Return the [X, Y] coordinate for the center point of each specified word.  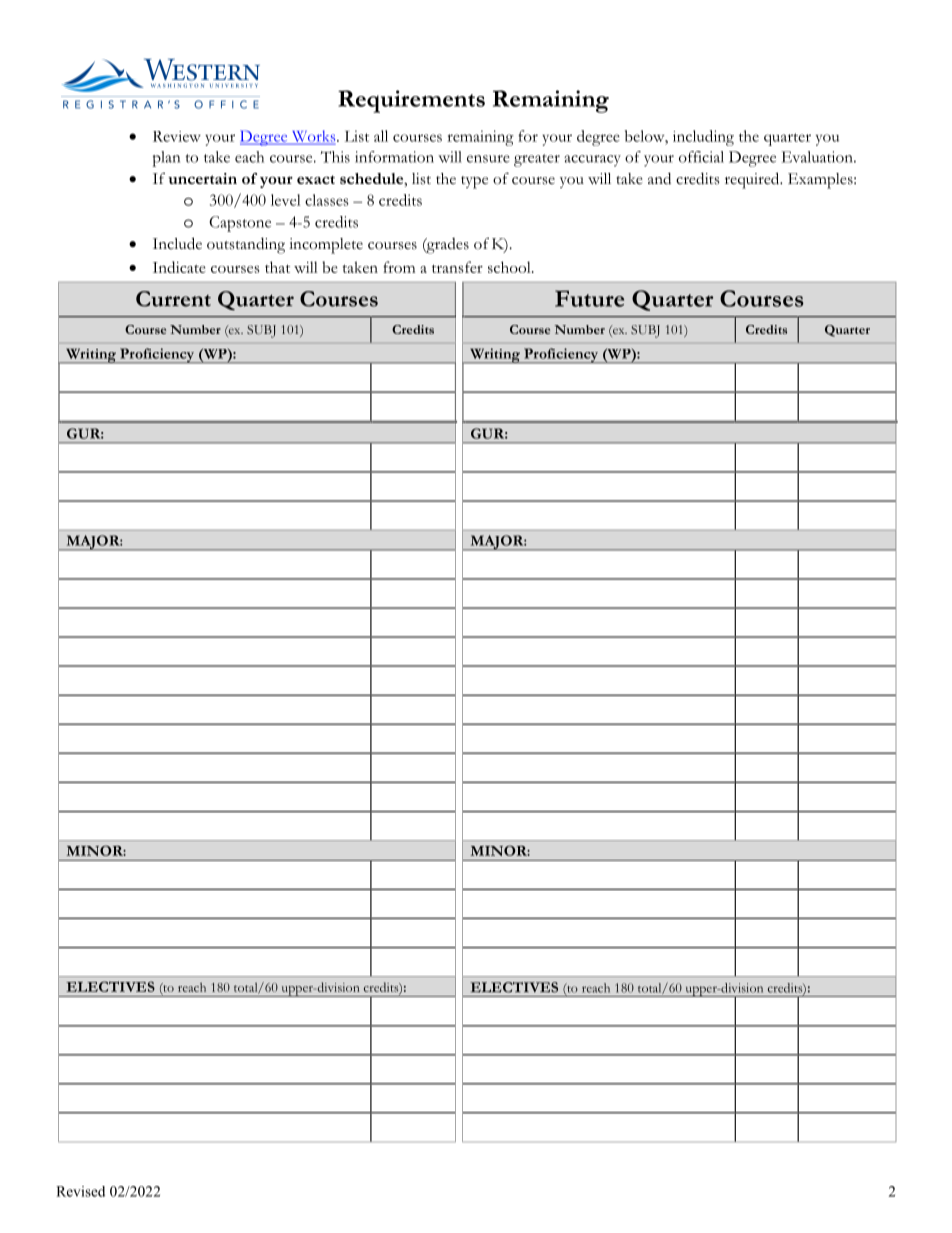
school [510, 267]
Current [173, 299]
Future [589, 298]
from [399, 267]
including [703, 138]
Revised [80, 1191]
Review [177, 136]
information [394, 157]
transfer [457, 267]
